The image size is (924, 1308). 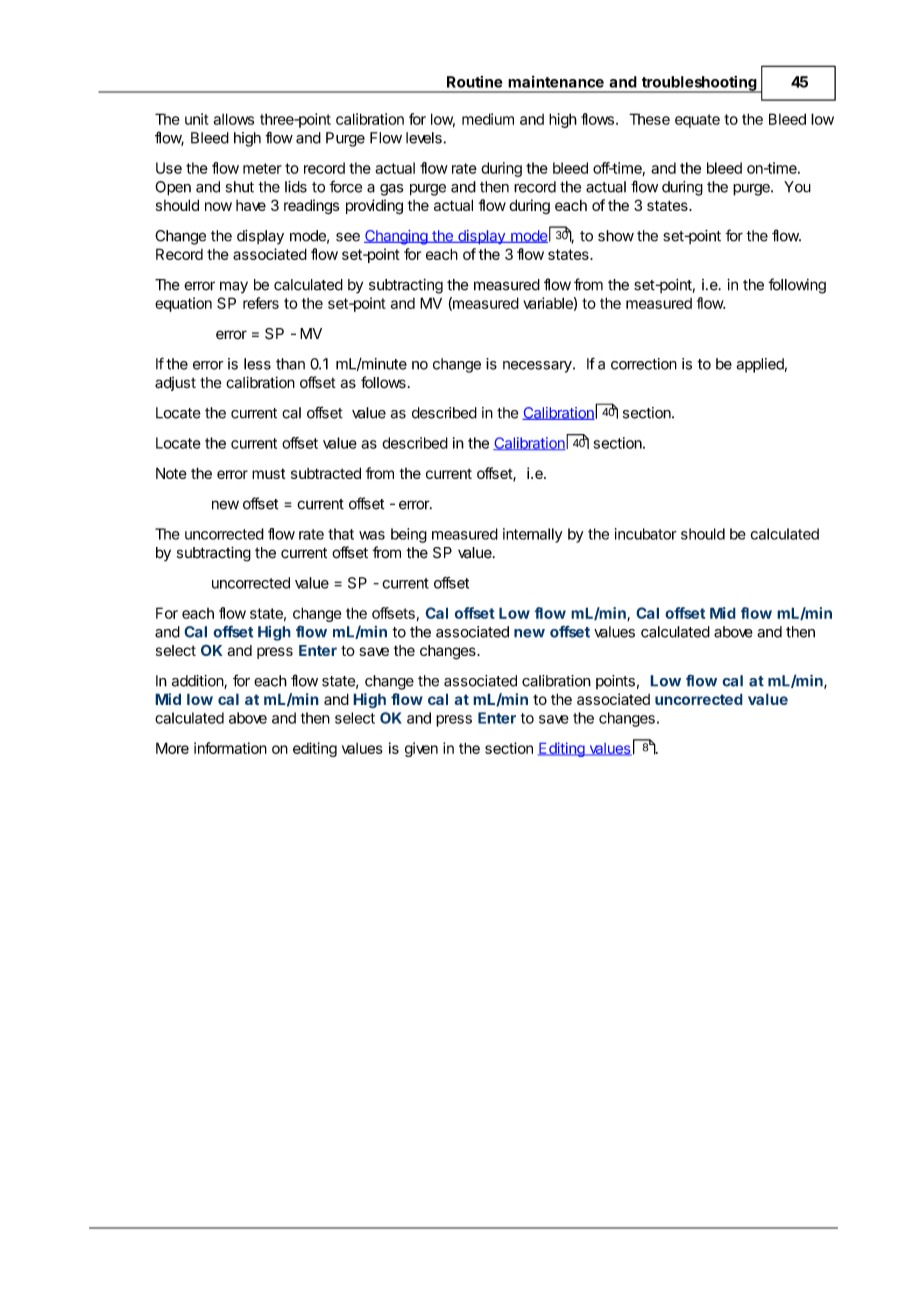 What do you see at coordinates (341, 534) in the screenshot?
I see `that` at bounding box center [341, 534].
